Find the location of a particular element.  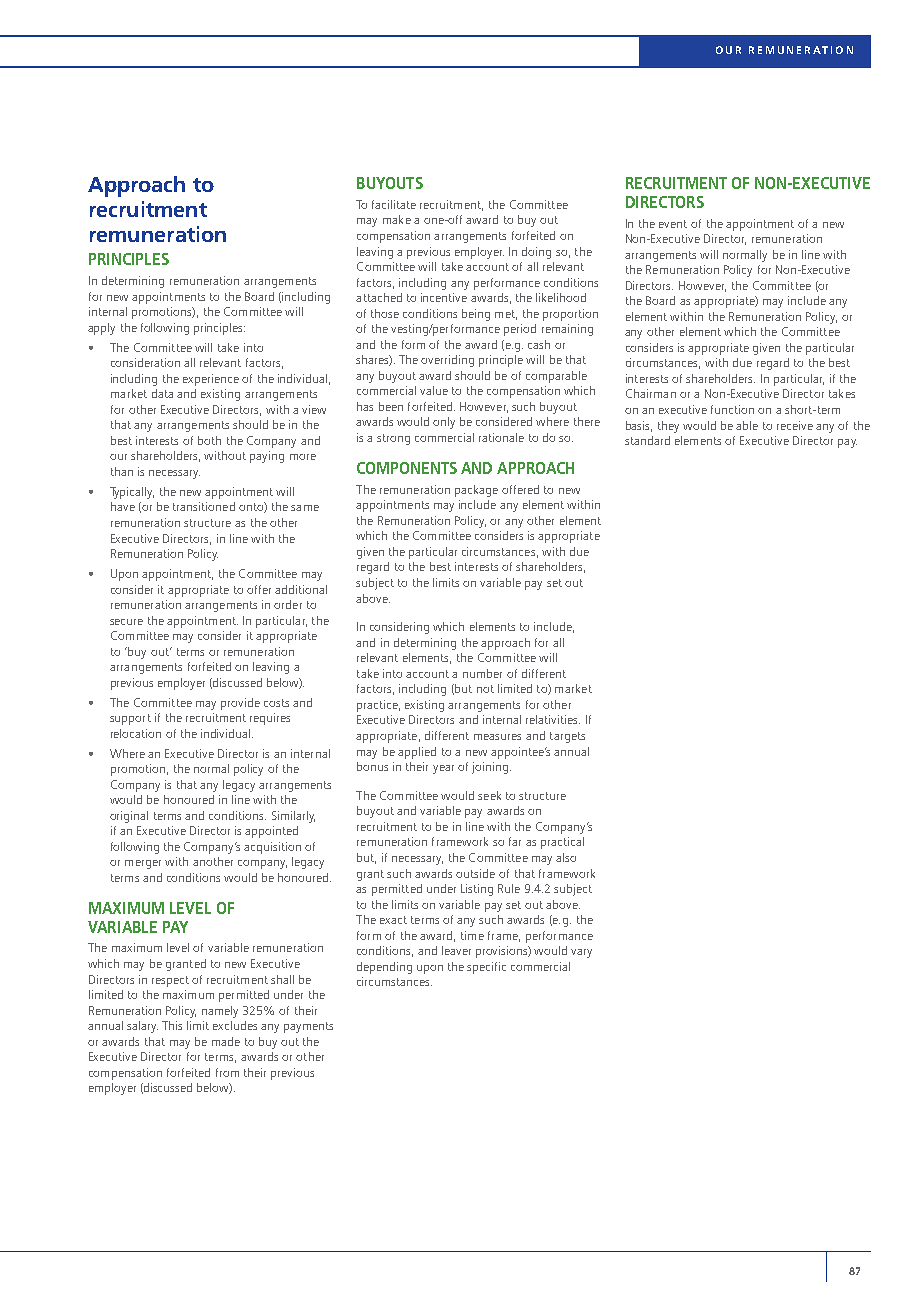

vary is located at coordinates (581, 953).
